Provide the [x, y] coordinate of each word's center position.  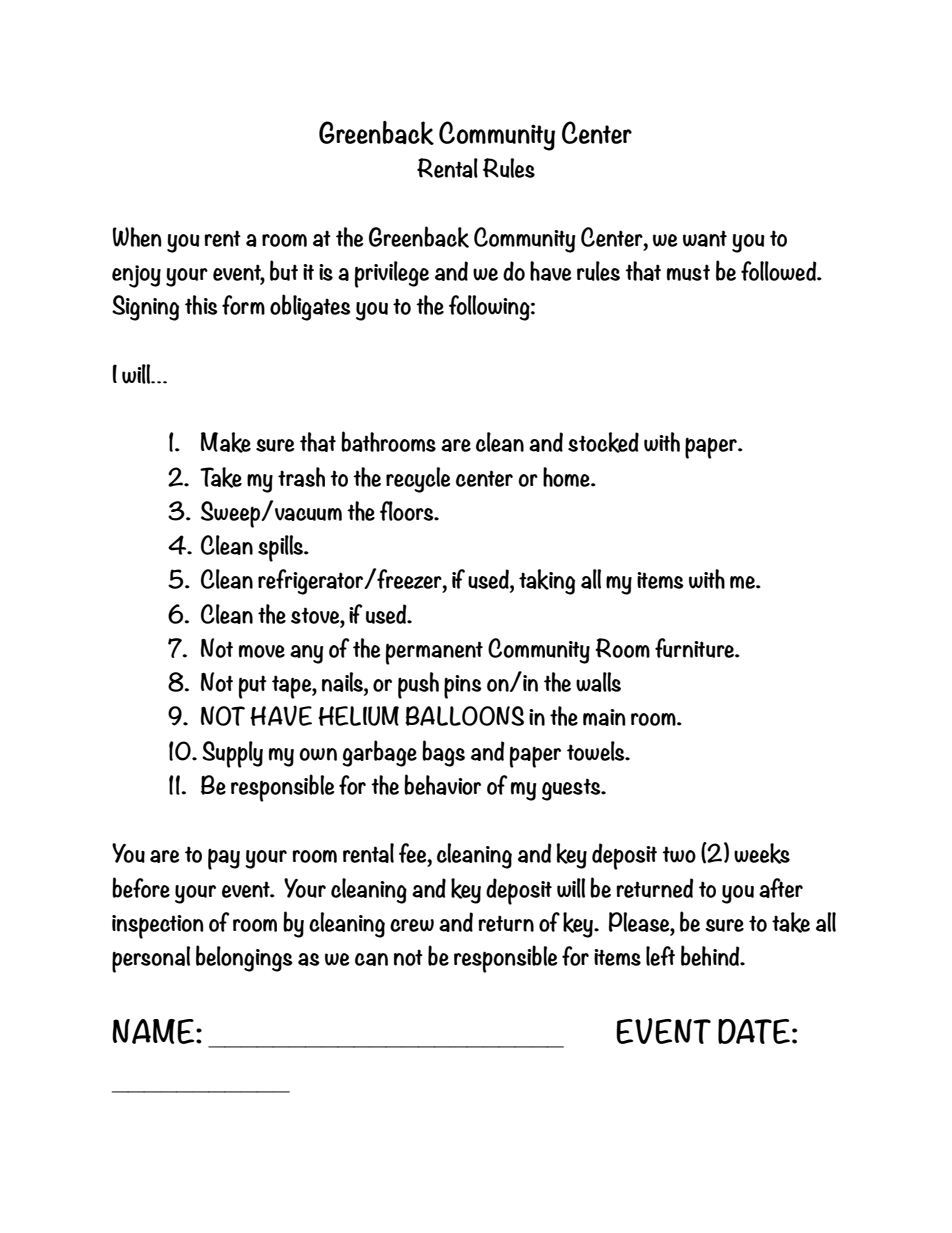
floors [408, 511]
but [284, 270]
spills [281, 548]
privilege [392, 274]
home [567, 477]
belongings [244, 958]
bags [443, 753]
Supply [232, 754]
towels [597, 751]
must [688, 272]
